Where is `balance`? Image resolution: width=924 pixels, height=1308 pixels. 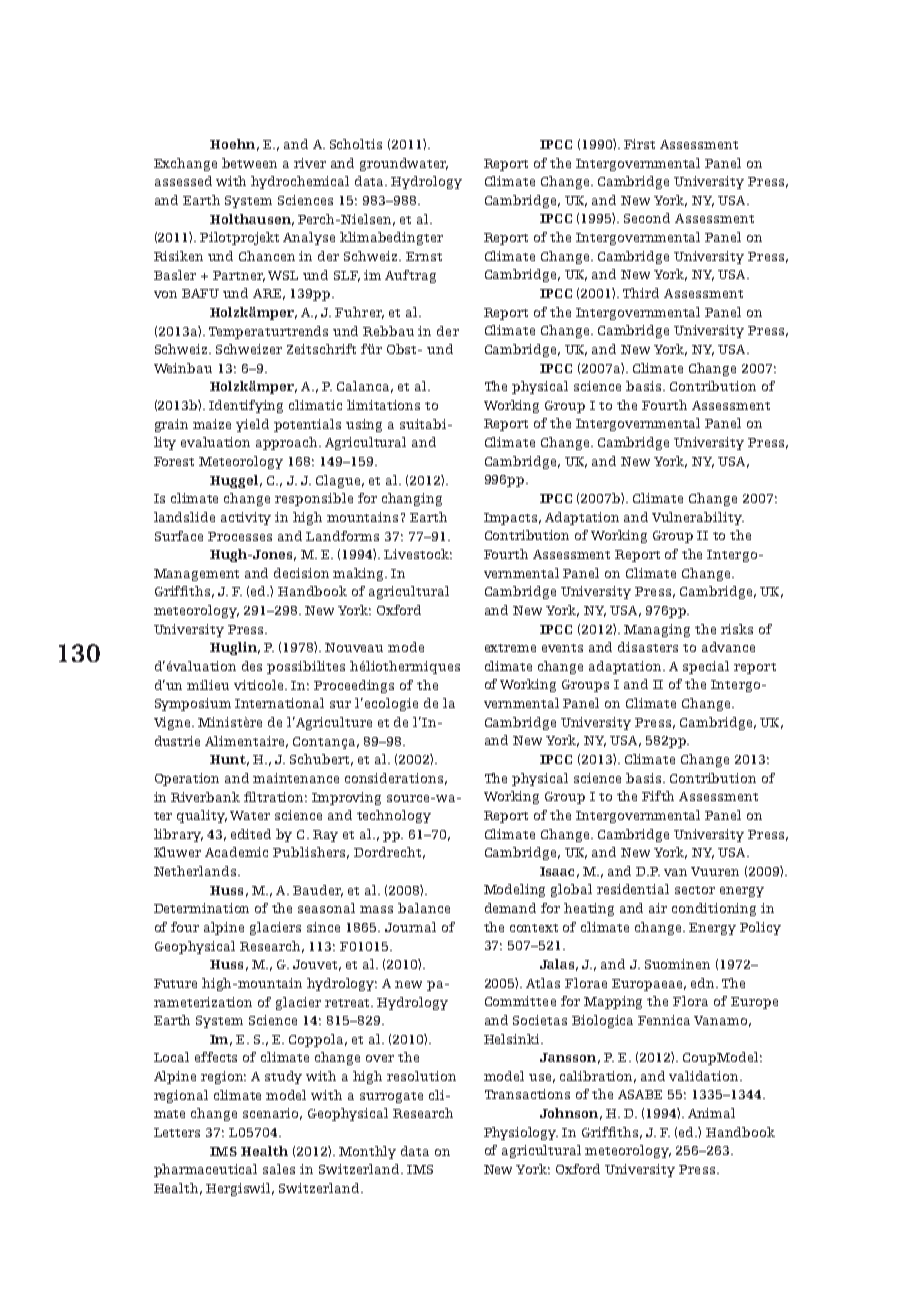 balance is located at coordinates (424, 908).
